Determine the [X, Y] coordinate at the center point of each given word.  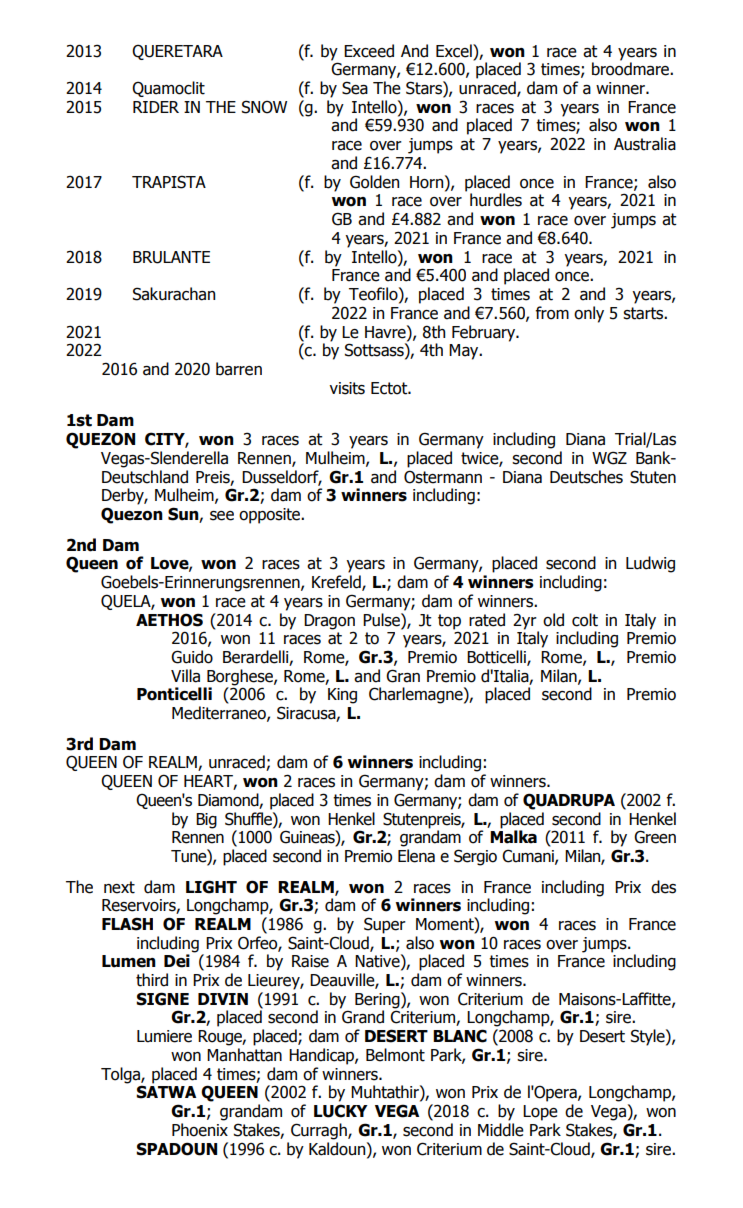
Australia [645, 144]
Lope [540, 1113]
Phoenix [200, 1130]
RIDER [156, 107]
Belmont [395, 1055]
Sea [355, 88]
